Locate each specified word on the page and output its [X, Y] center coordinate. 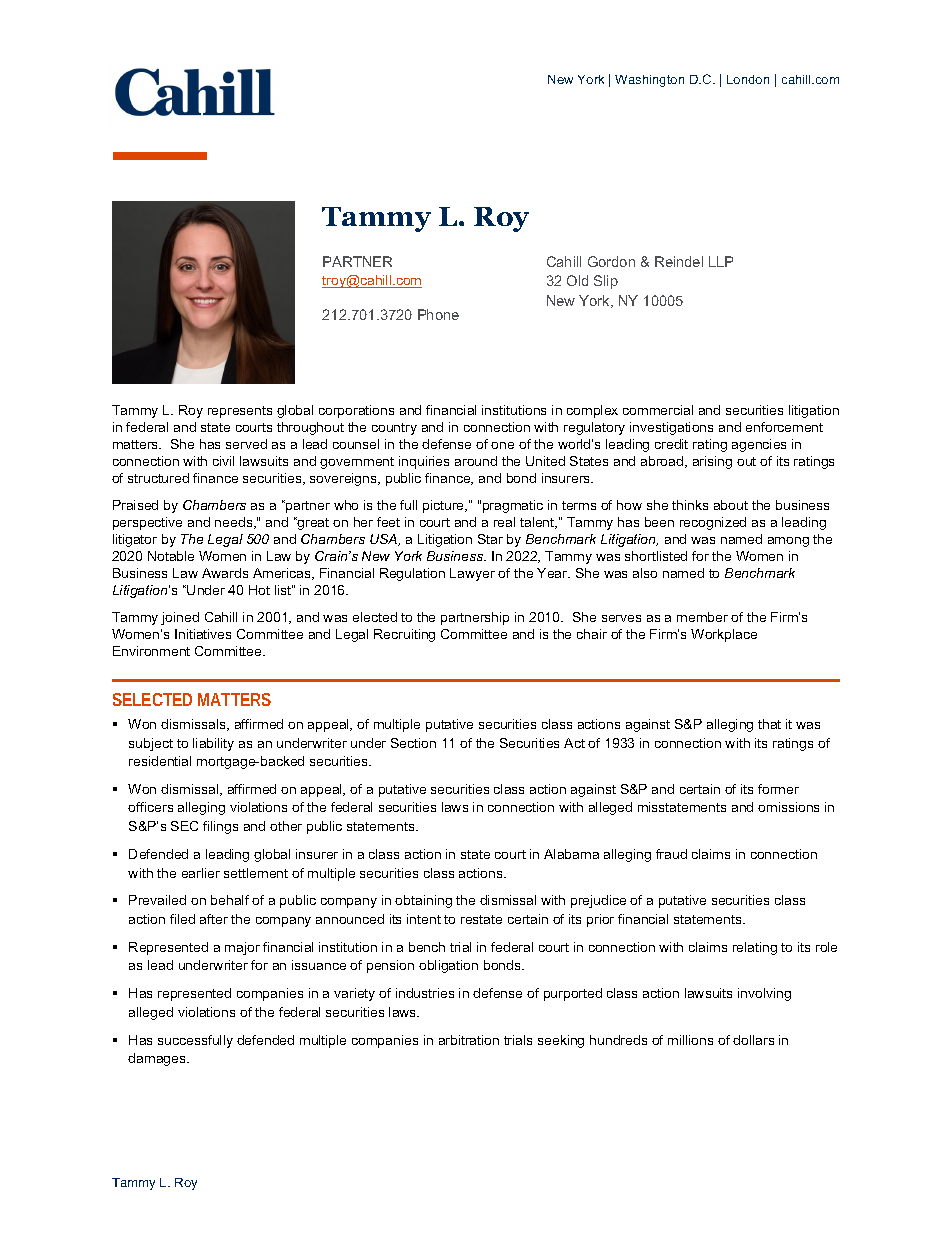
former [778, 789]
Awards [225, 573]
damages [158, 1059]
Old [577, 280]
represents [240, 412]
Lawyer [472, 574]
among [788, 542]
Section [413, 743]
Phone [438, 314]
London [748, 79]
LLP [721, 261]
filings [220, 827]
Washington [649, 81]
